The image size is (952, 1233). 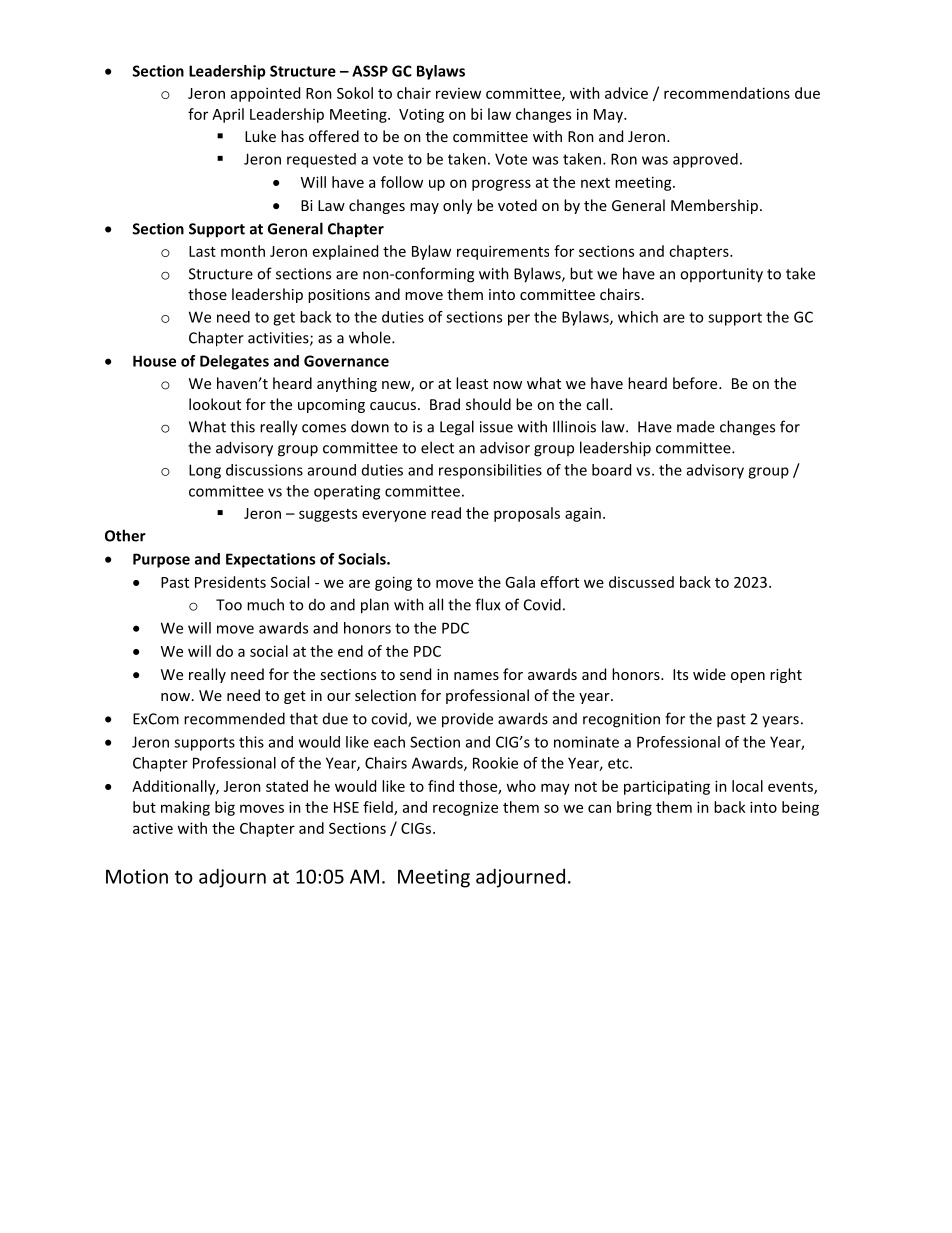 What do you see at coordinates (472, 383) in the screenshot?
I see `least` at bounding box center [472, 383].
